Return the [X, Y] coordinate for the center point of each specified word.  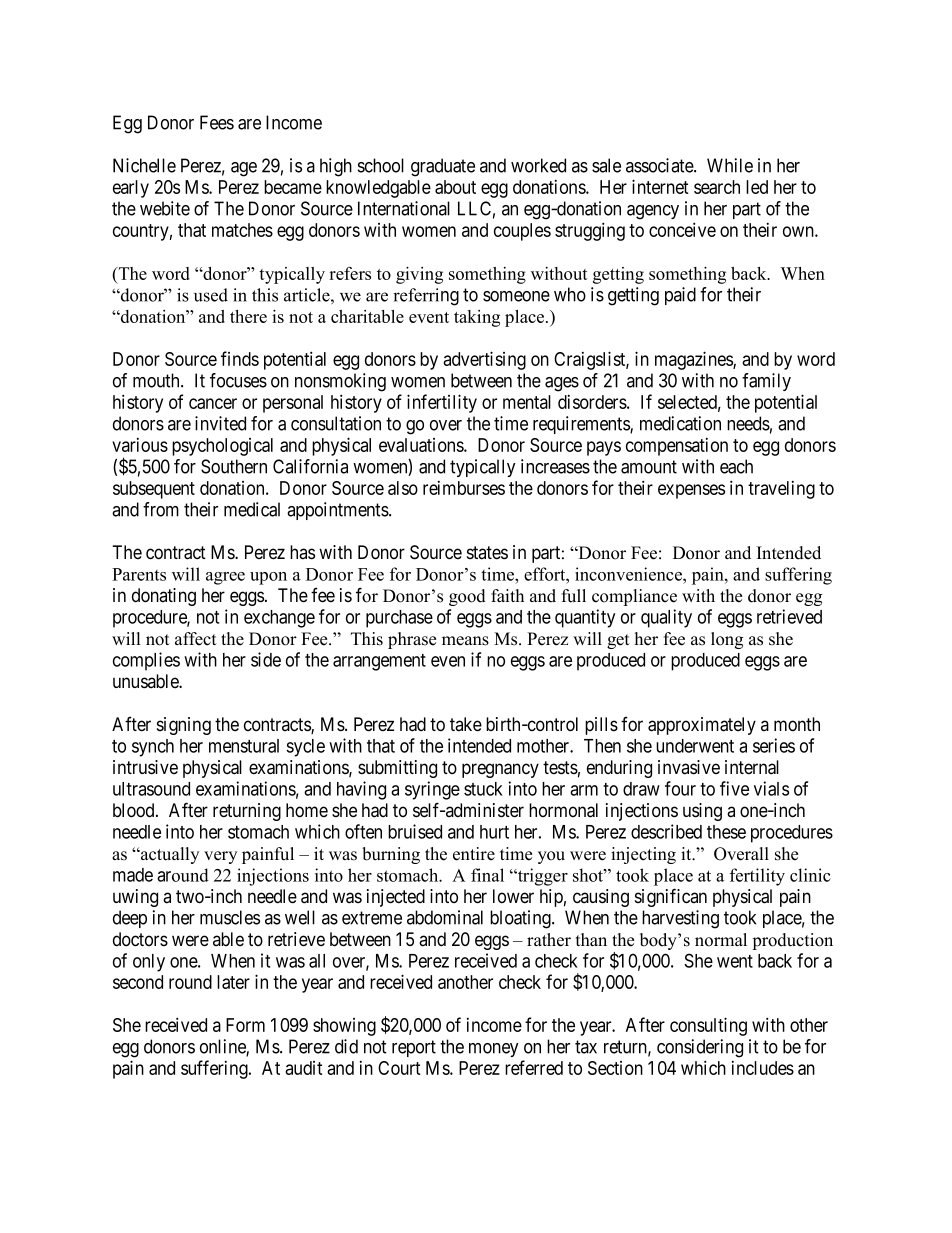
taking [477, 318]
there [248, 316]
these [726, 832]
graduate [443, 167]
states [487, 553]
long [727, 640]
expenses [691, 491]
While [730, 165]
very [220, 857]
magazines [694, 360]
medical [252, 509]
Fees [217, 122]
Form [245, 1025]
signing [184, 726]
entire [474, 854]
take [466, 724]
